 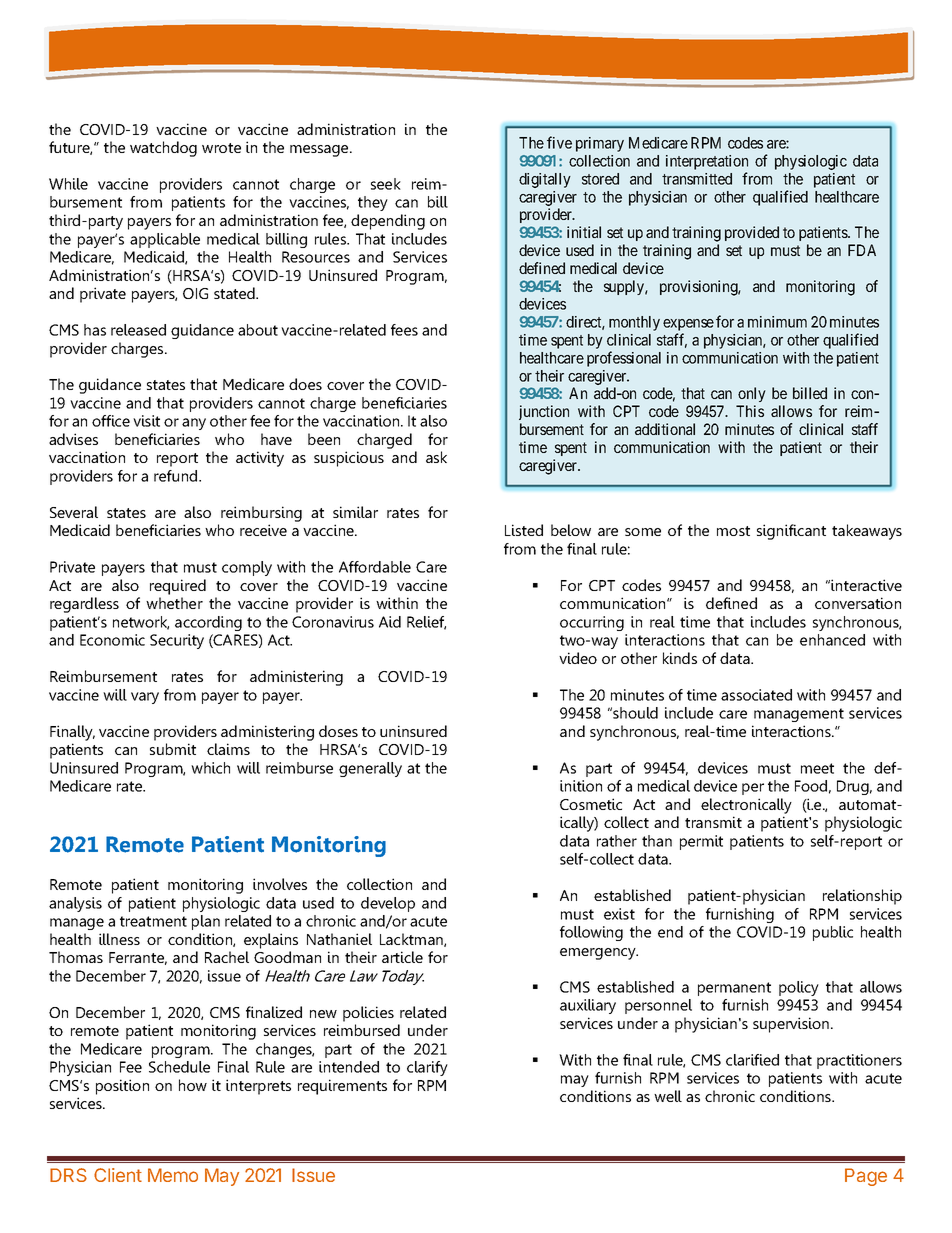 I want to click on Relief, so click(x=426, y=623).
